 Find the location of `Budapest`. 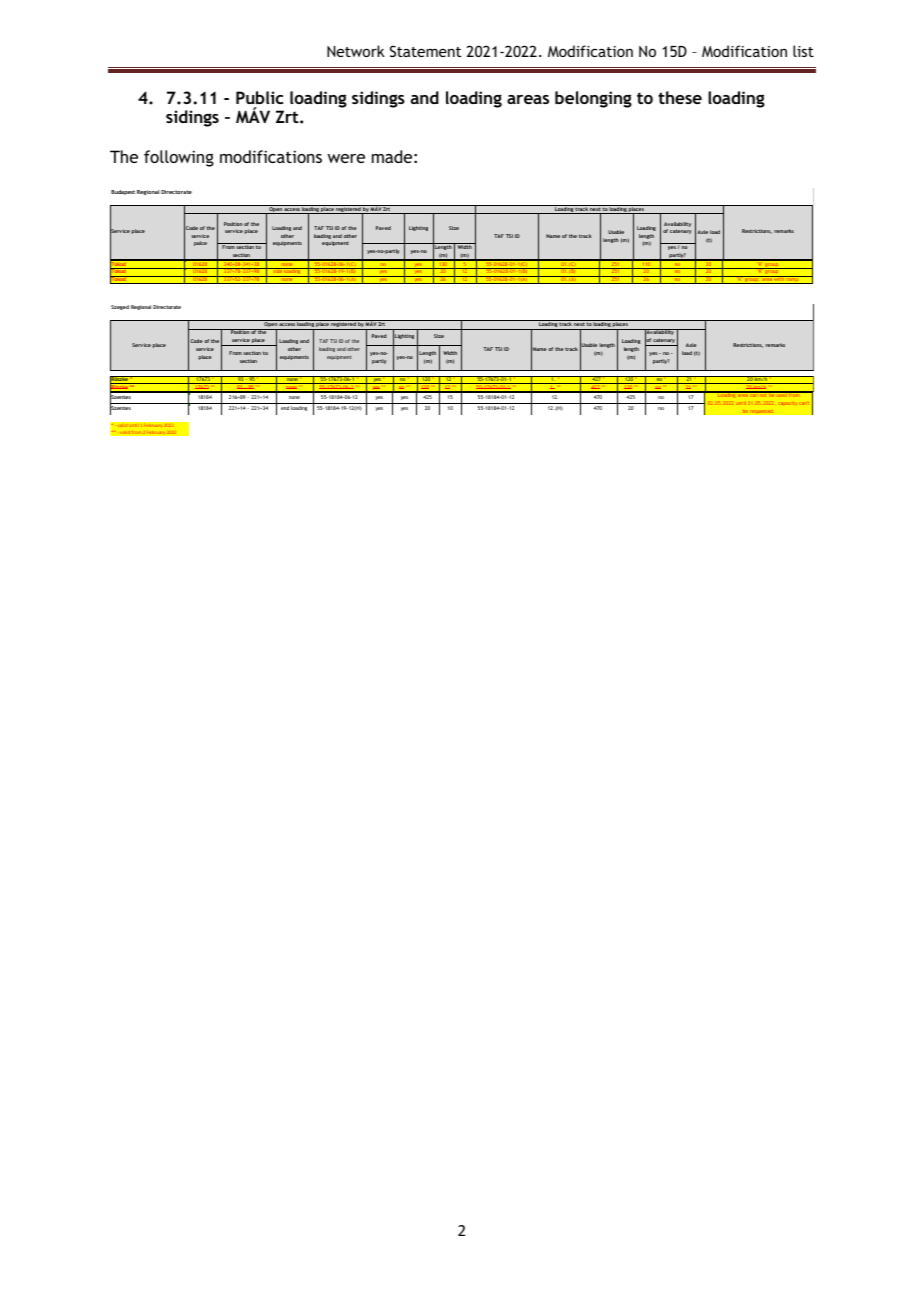

Budapest is located at coordinates (123, 192).
